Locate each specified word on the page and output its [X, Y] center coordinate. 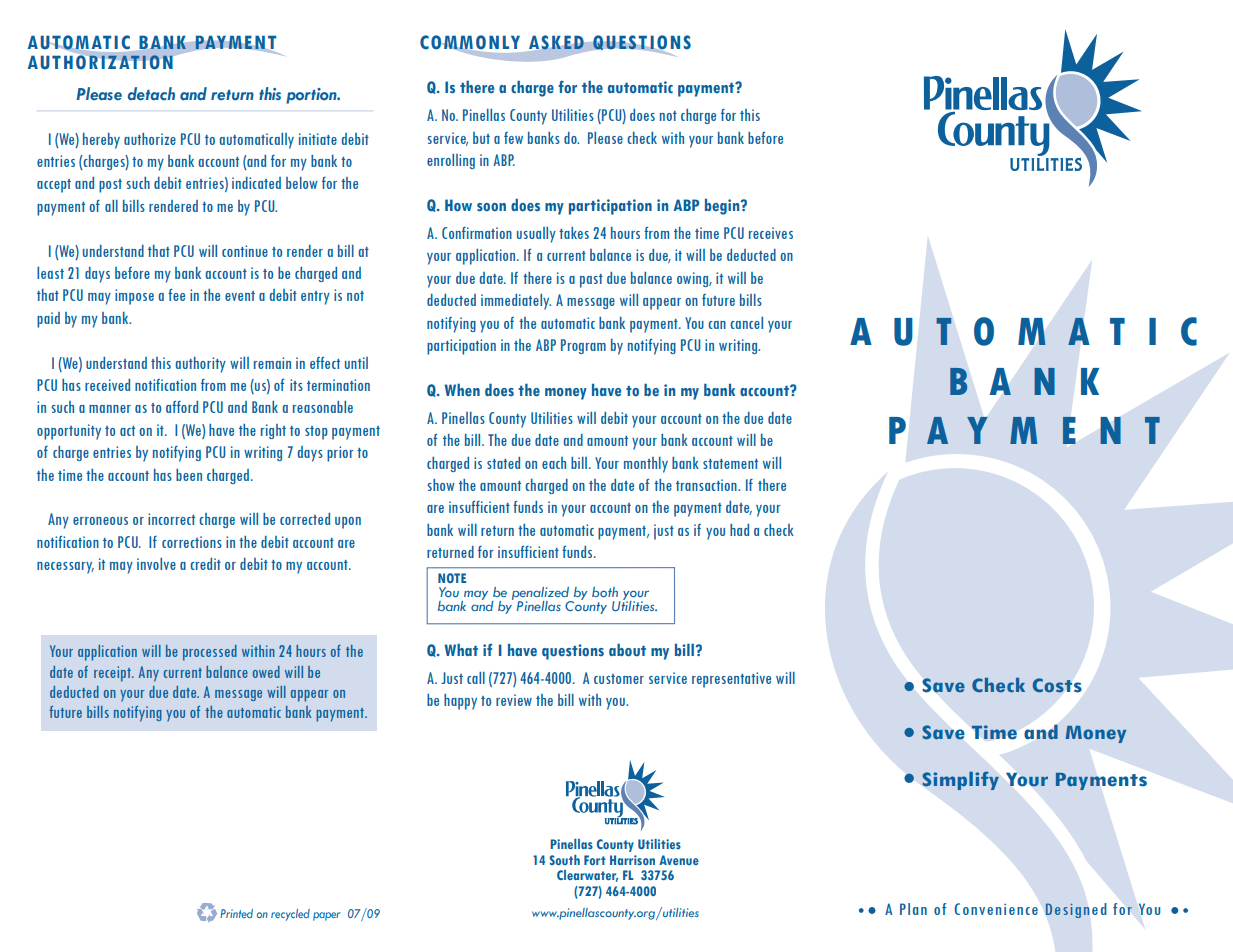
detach [151, 94]
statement [730, 464]
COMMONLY [470, 43]
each [554, 463]
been [189, 475]
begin [723, 207]
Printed [236, 913]
